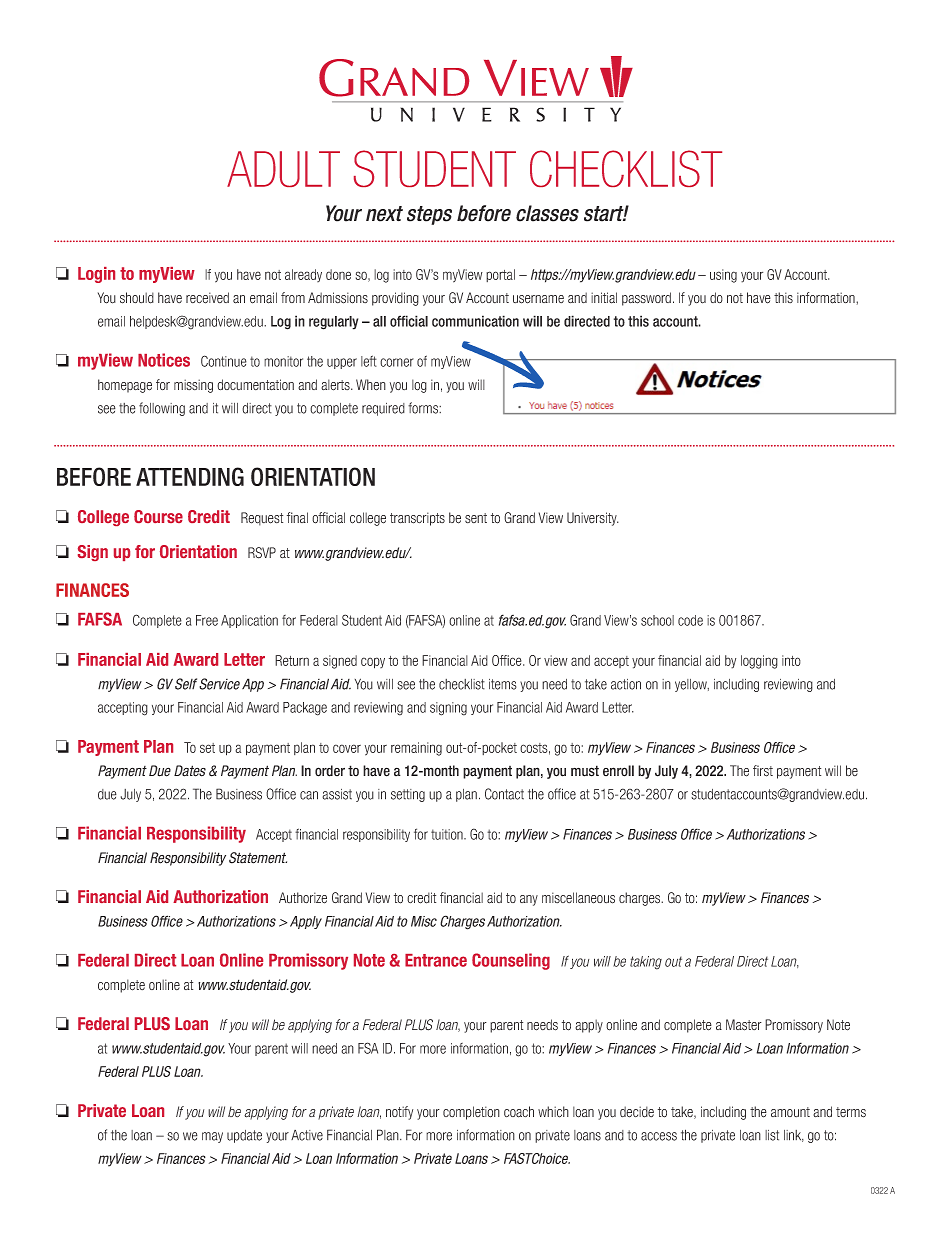 This image has height=1233, width=952. What do you see at coordinates (212, 1137) in the image?
I see `may` at bounding box center [212, 1137].
